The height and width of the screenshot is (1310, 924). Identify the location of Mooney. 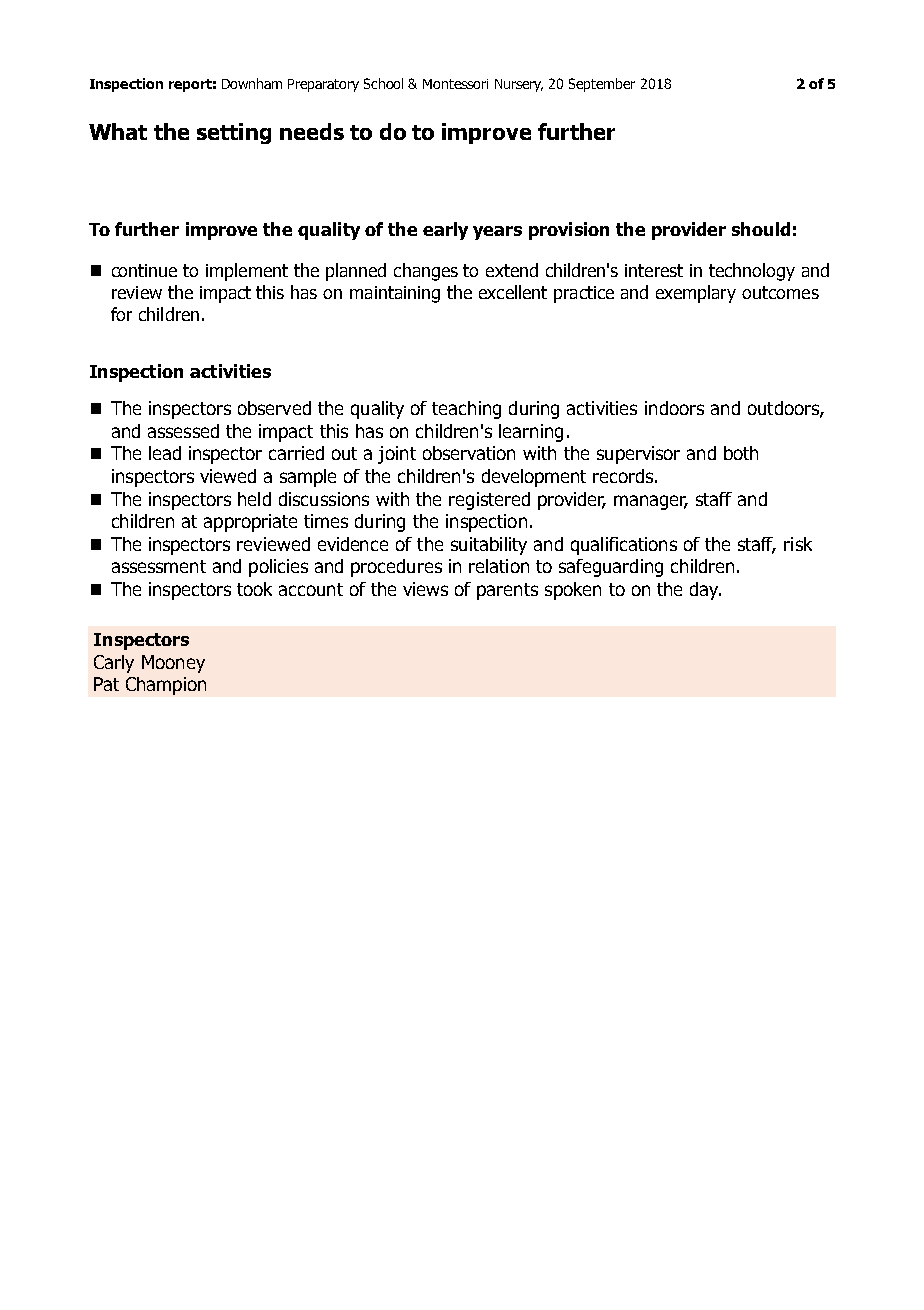
(173, 664).
